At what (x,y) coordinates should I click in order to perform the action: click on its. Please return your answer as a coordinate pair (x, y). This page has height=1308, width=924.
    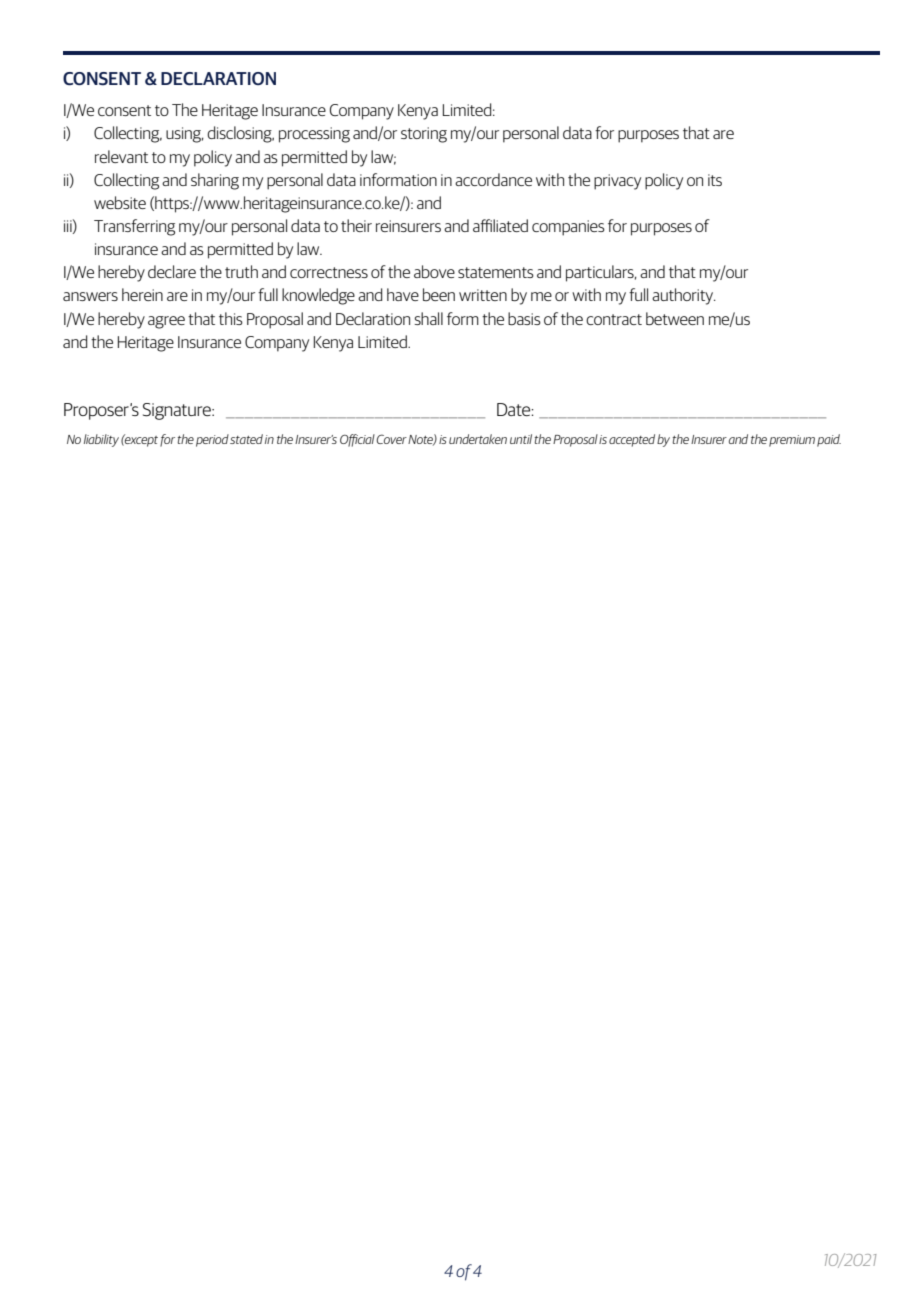
    Looking at the image, I should click on (715, 180).
